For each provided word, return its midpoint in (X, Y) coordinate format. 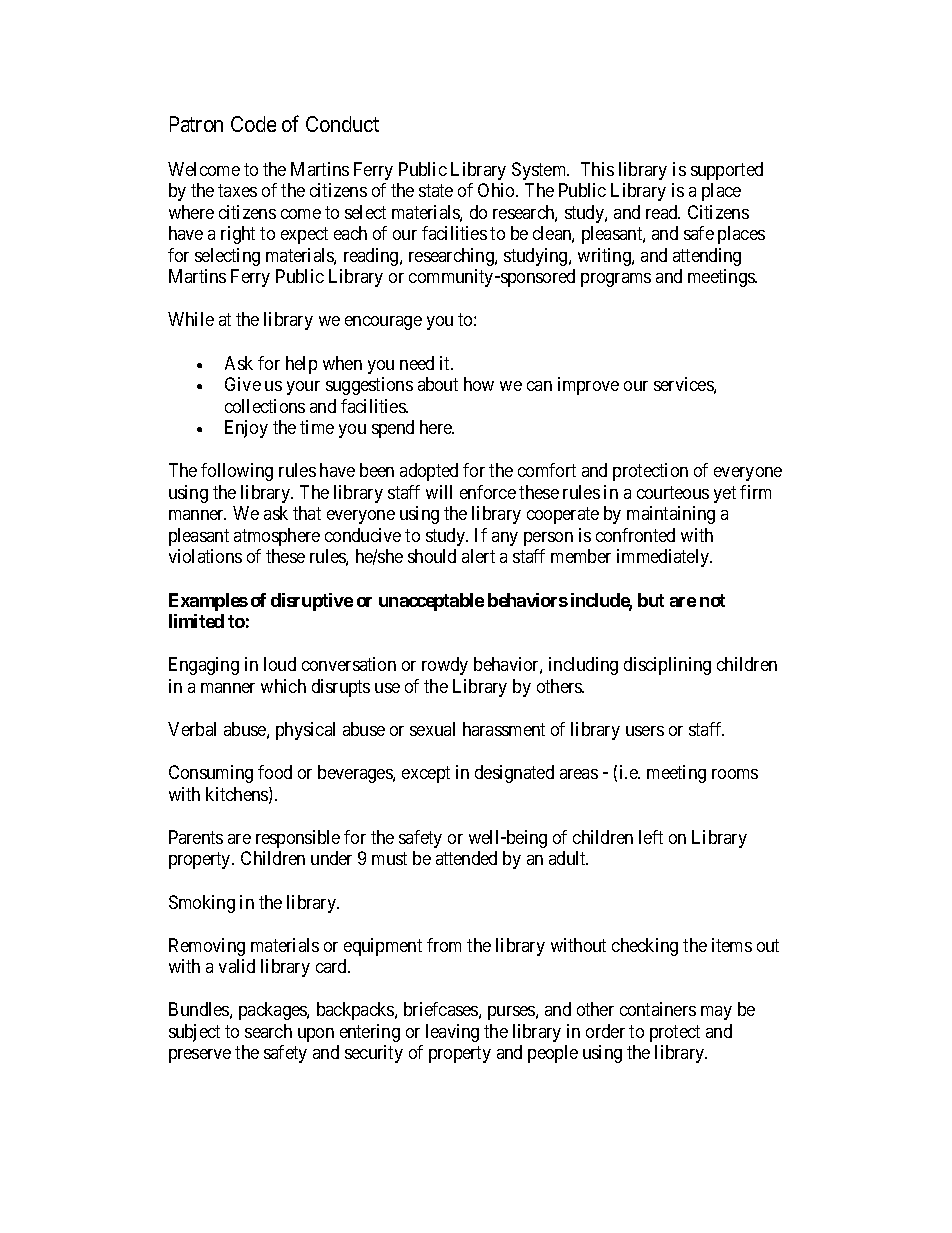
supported (727, 171)
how (479, 384)
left (651, 837)
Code (253, 124)
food (275, 772)
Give (243, 384)
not (712, 600)
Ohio (497, 190)
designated (514, 774)
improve (588, 386)
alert (478, 556)
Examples (208, 602)
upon (316, 1035)
